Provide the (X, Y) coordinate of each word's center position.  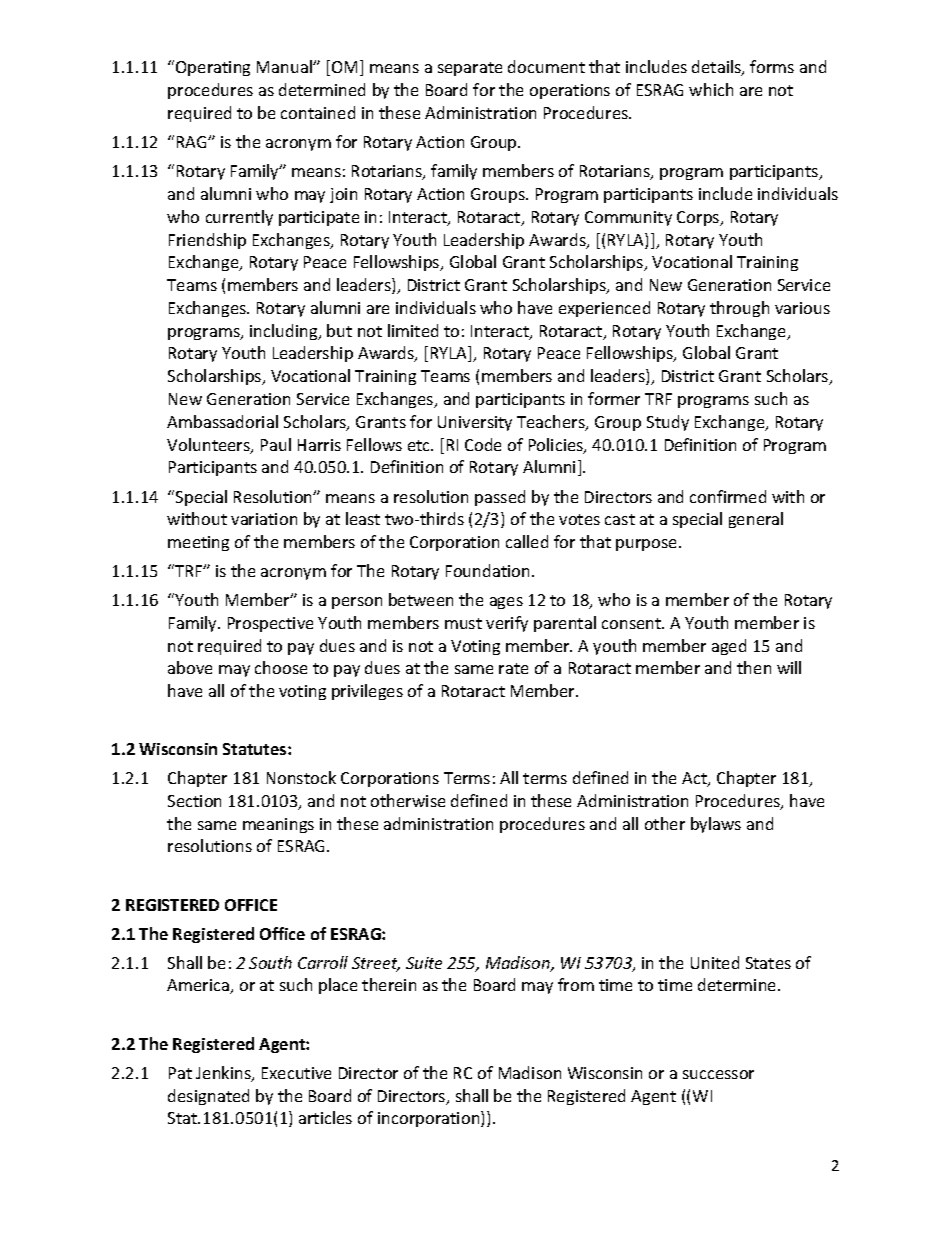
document (546, 66)
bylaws (716, 825)
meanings (278, 825)
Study (668, 423)
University (475, 423)
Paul (276, 444)
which (711, 89)
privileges (367, 692)
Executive (296, 1073)
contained (318, 112)
